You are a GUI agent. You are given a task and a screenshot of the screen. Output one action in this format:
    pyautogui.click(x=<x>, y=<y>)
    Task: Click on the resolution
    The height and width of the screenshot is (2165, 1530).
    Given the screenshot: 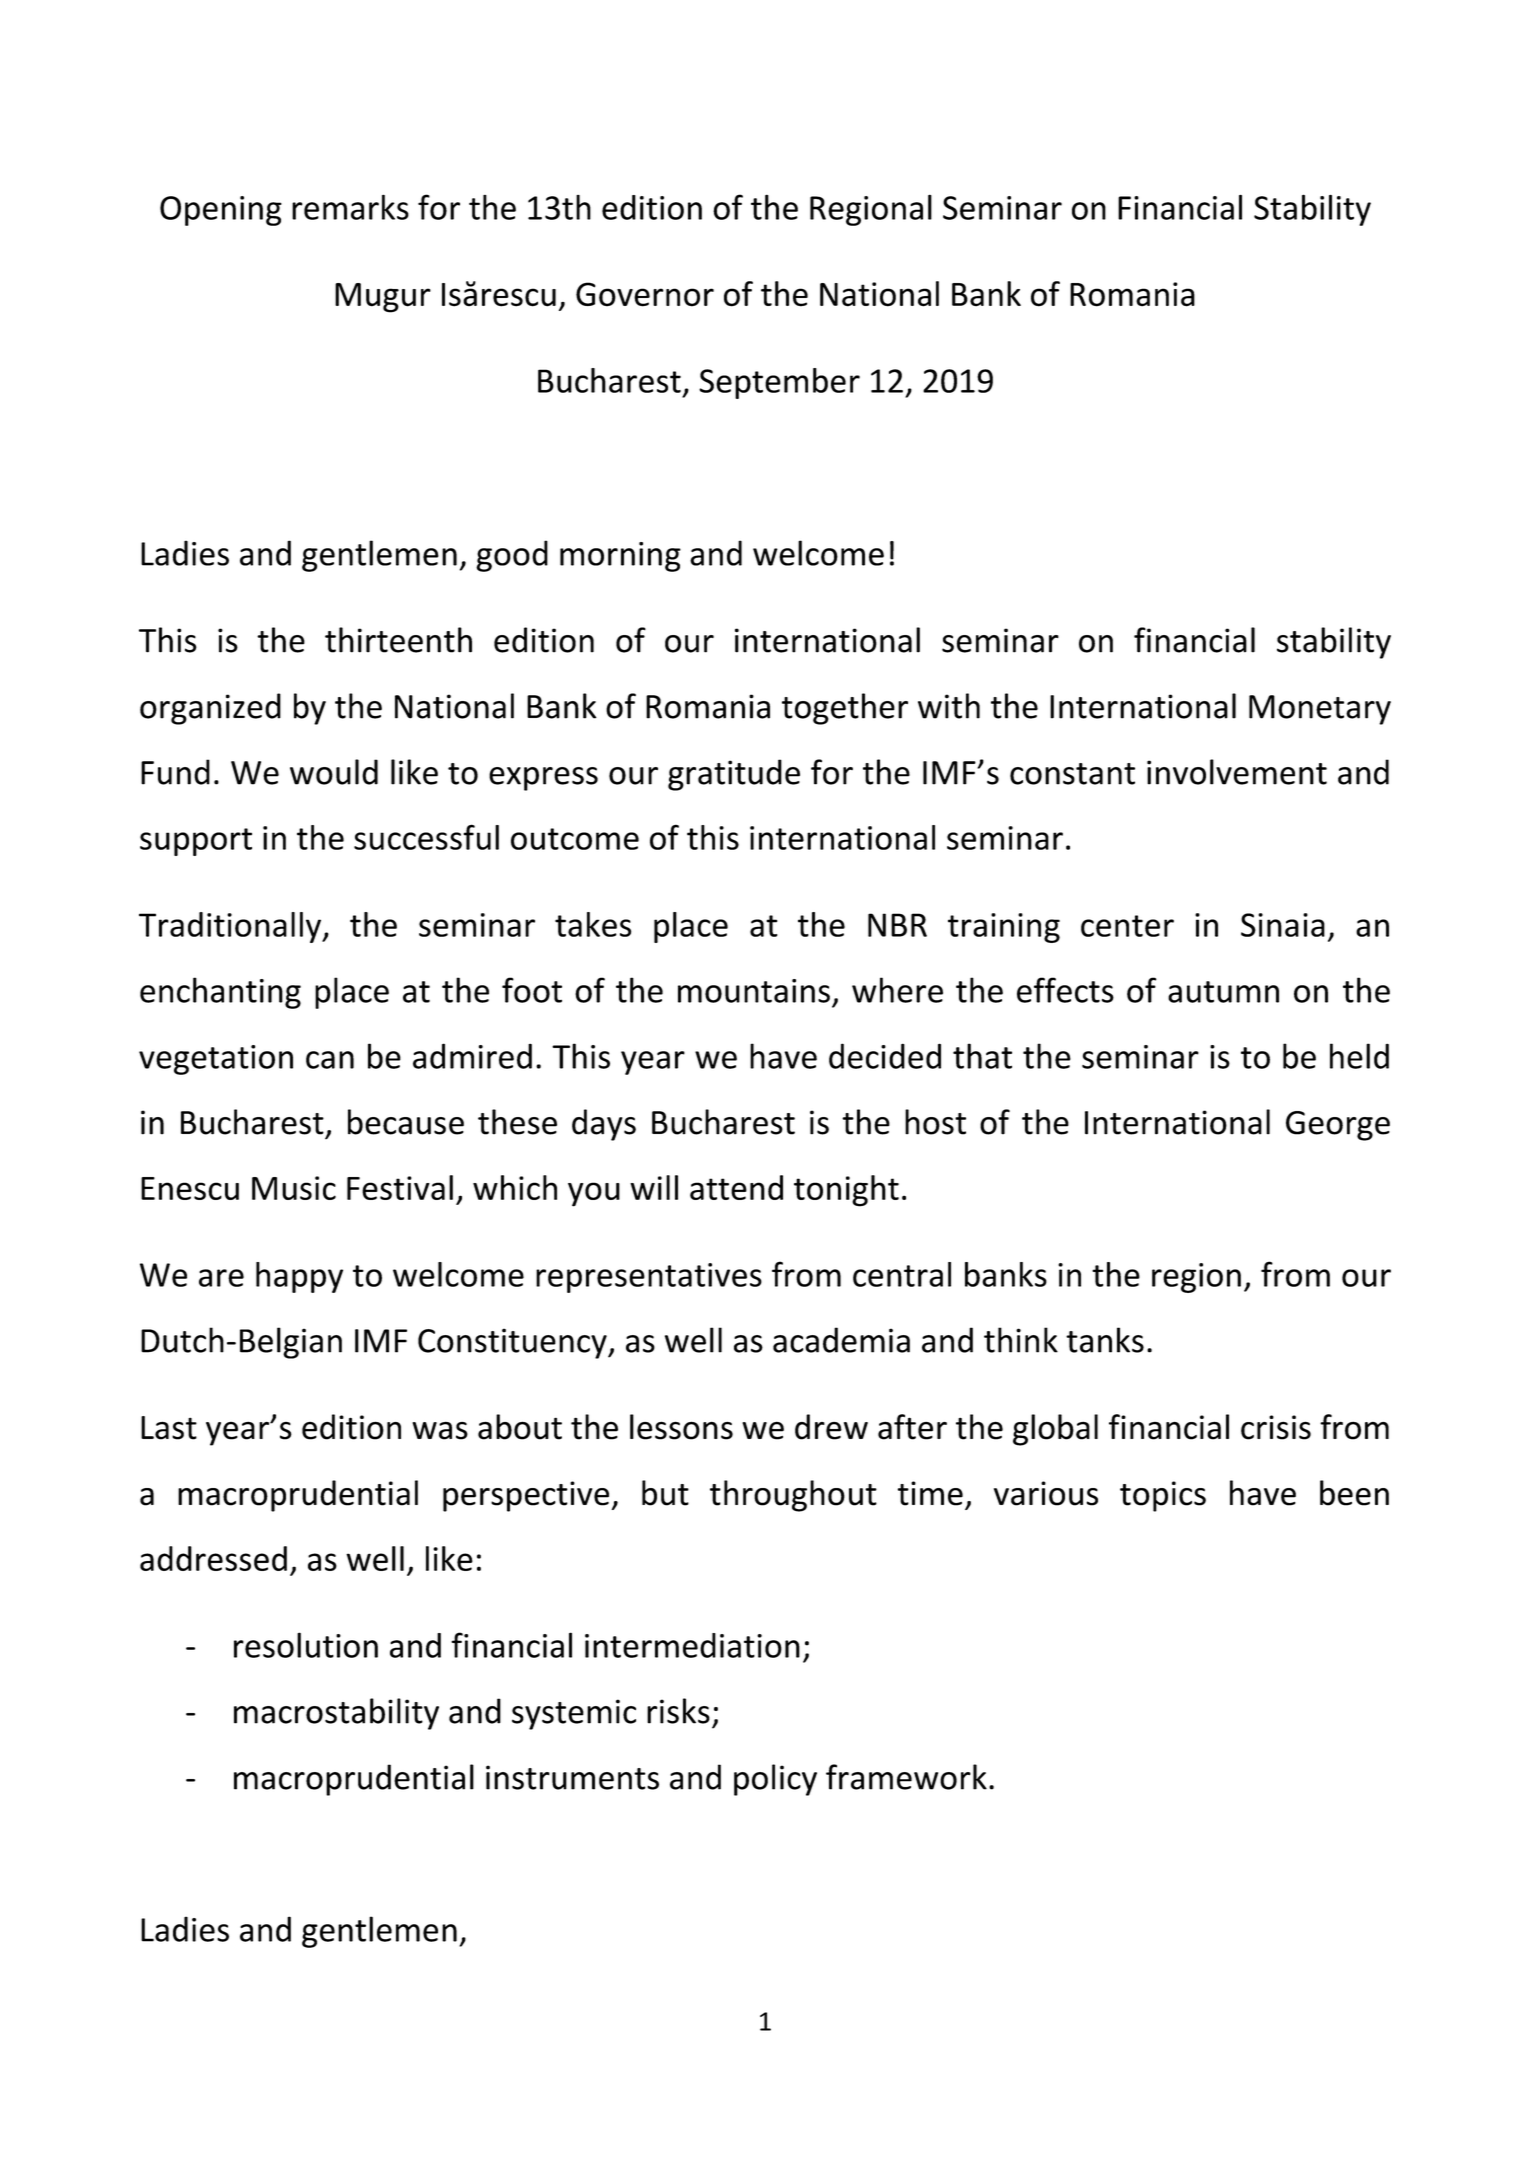 What is the action you would take?
    pyautogui.click(x=306, y=1645)
